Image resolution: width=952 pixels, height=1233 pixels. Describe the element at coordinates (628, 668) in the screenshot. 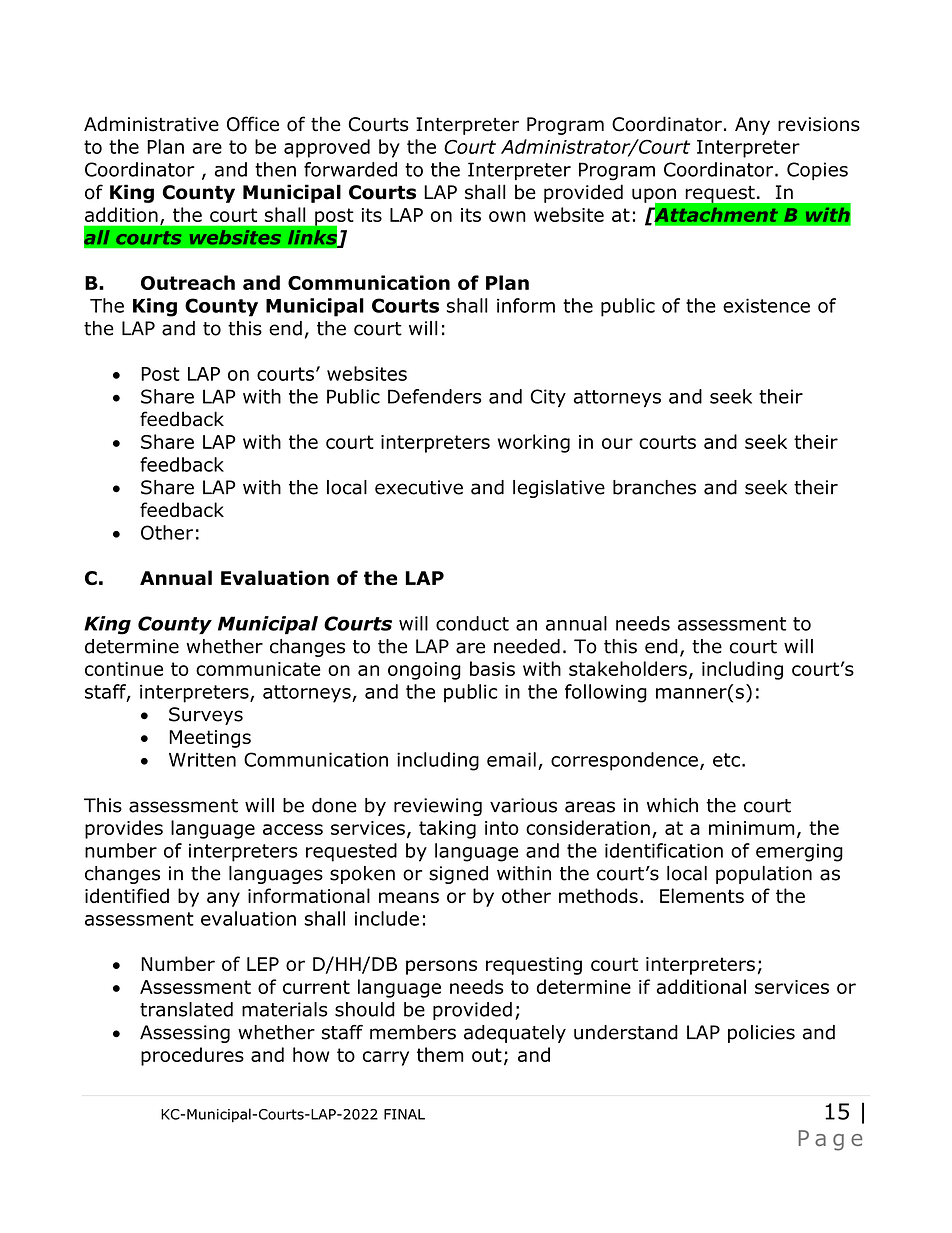

I see `stakeholders` at that location.
